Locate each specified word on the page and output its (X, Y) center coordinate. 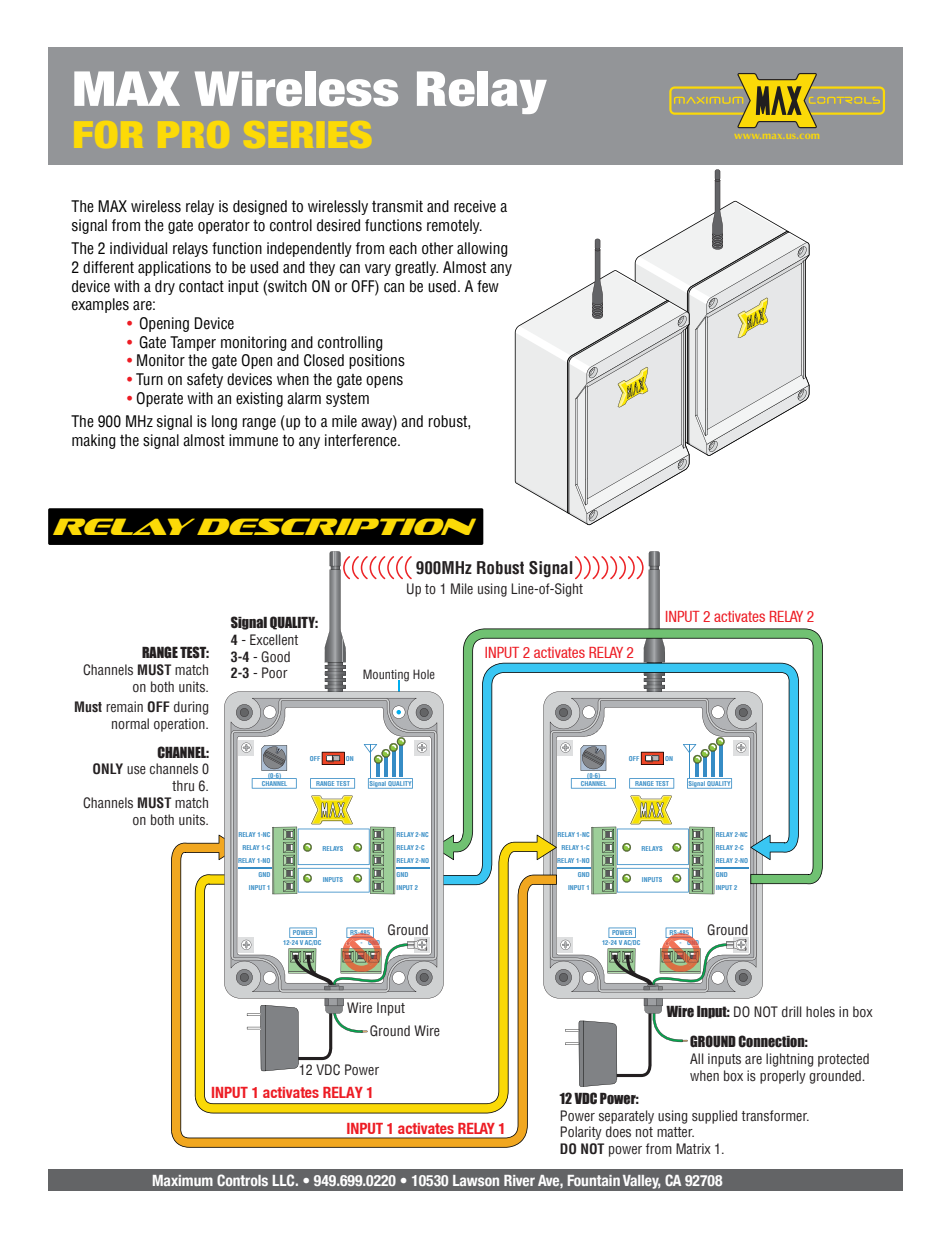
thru (183, 785)
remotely (454, 226)
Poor (275, 672)
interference (362, 440)
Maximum (183, 1180)
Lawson (476, 1180)
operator (224, 227)
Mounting (386, 676)
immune (253, 440)
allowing (482, 249)
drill (792, 1011)
